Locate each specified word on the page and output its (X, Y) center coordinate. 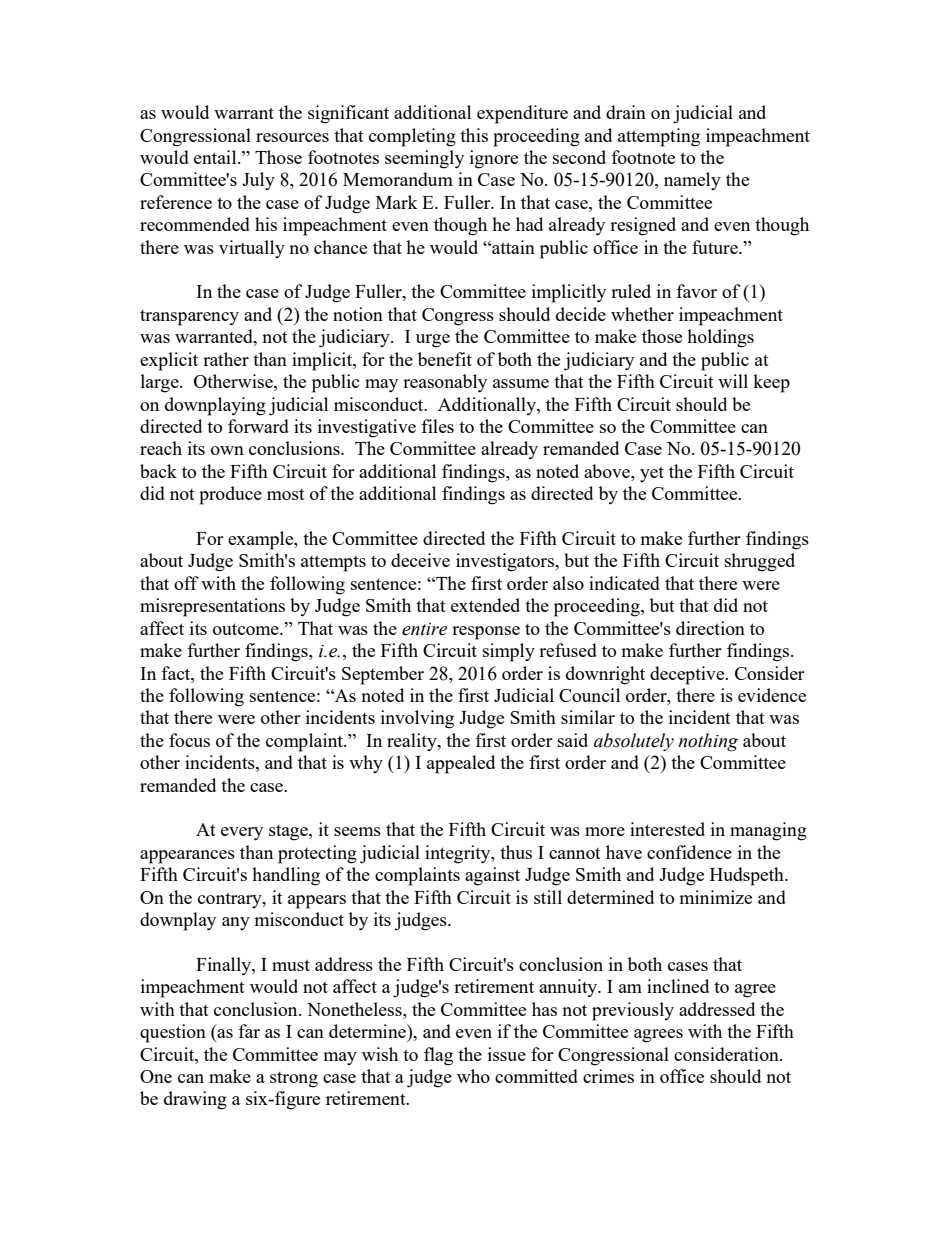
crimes (608, 1076)
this (474, 135)
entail (216, 157)
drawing (195, 1100)
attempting (659, 137)
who (473, 1076)
